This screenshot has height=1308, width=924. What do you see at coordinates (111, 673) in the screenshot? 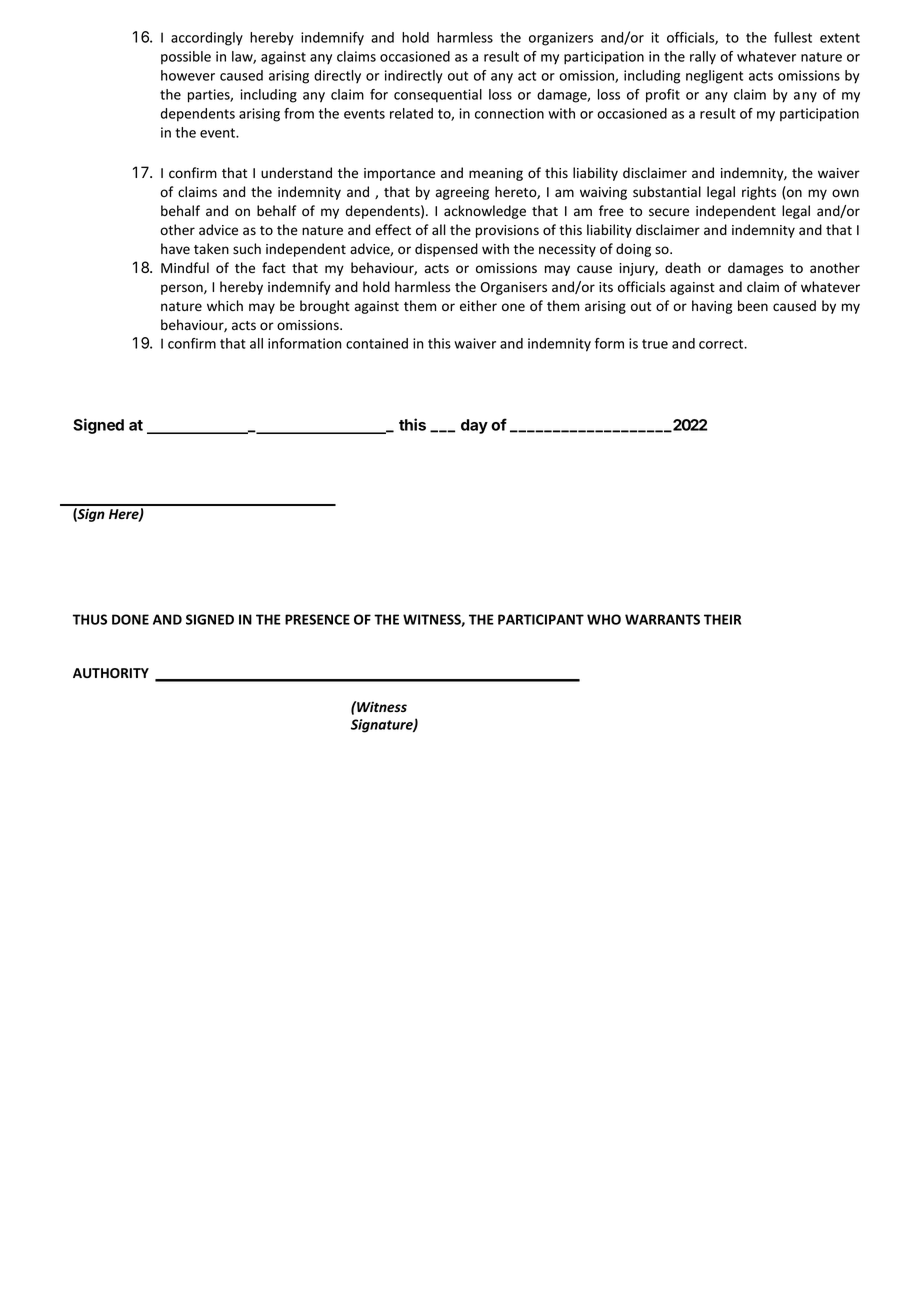
I see `AUTHORITY` at bounding box center [111, 673].
